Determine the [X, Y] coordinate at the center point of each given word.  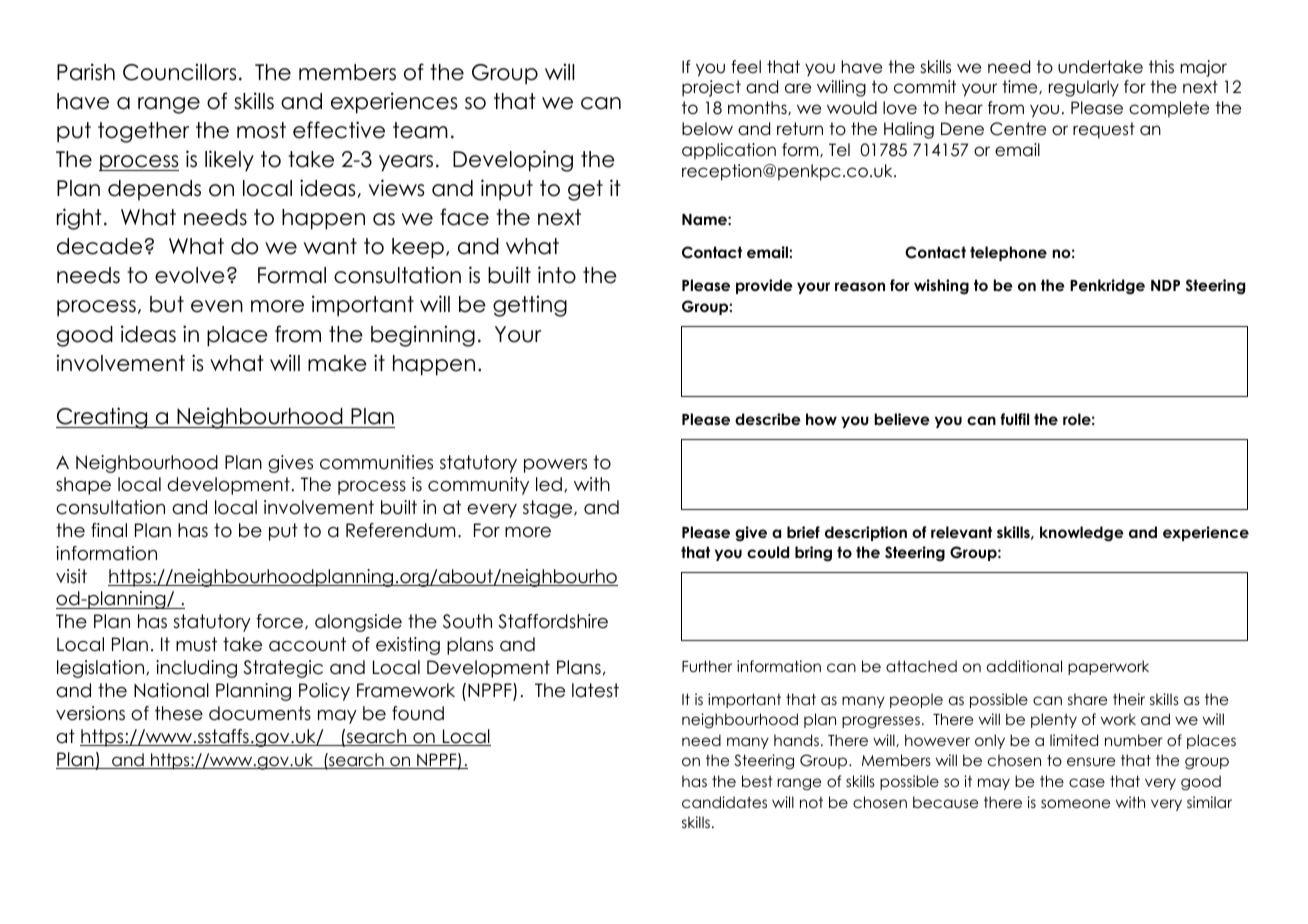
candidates [724, 802]
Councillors [179, 72]
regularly [1084, 88]
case [1087, 782]
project [711, 88]
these [179, 713]
